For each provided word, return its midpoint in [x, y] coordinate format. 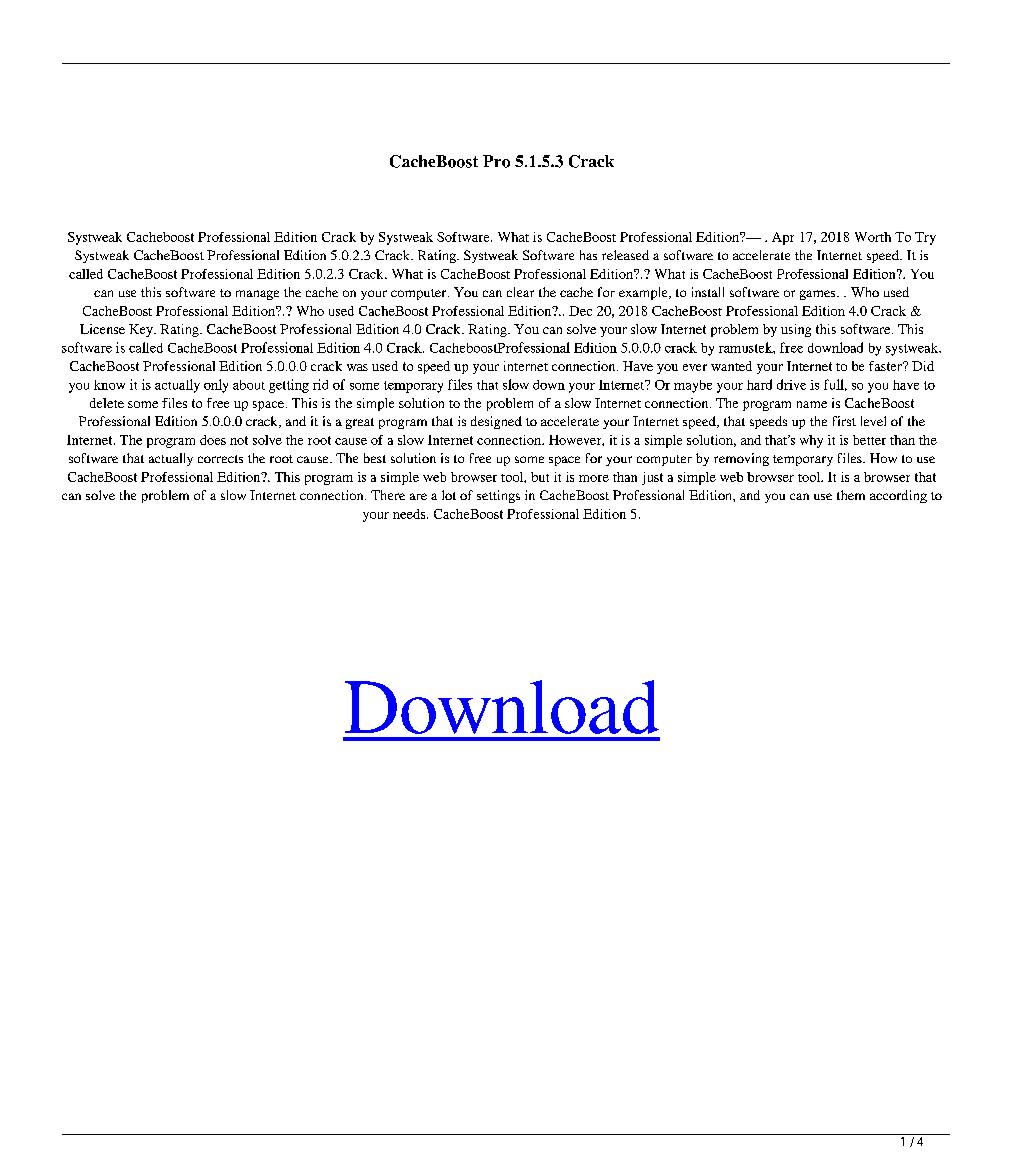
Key [142, 330]
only [216, 386]
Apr [783, 238]
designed [496, 422]
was [357, 367]
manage [257, 295]
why [811, 441]
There [388, 495]
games [819, 295]
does [213, 440]
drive [791, 384]
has [588, 255]
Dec [580, 311]
